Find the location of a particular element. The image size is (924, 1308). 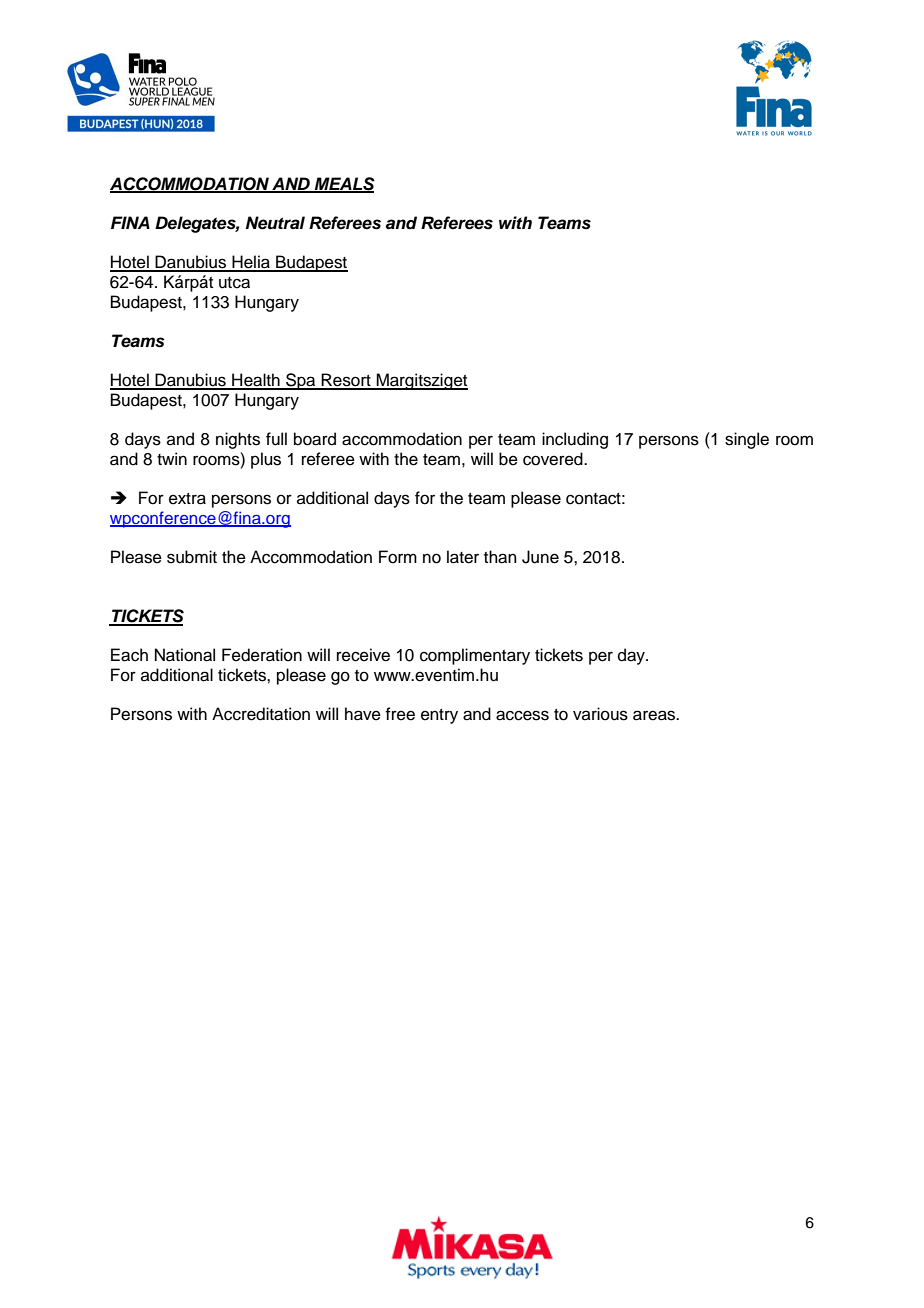

twin is located at coordinates (172, 458).
